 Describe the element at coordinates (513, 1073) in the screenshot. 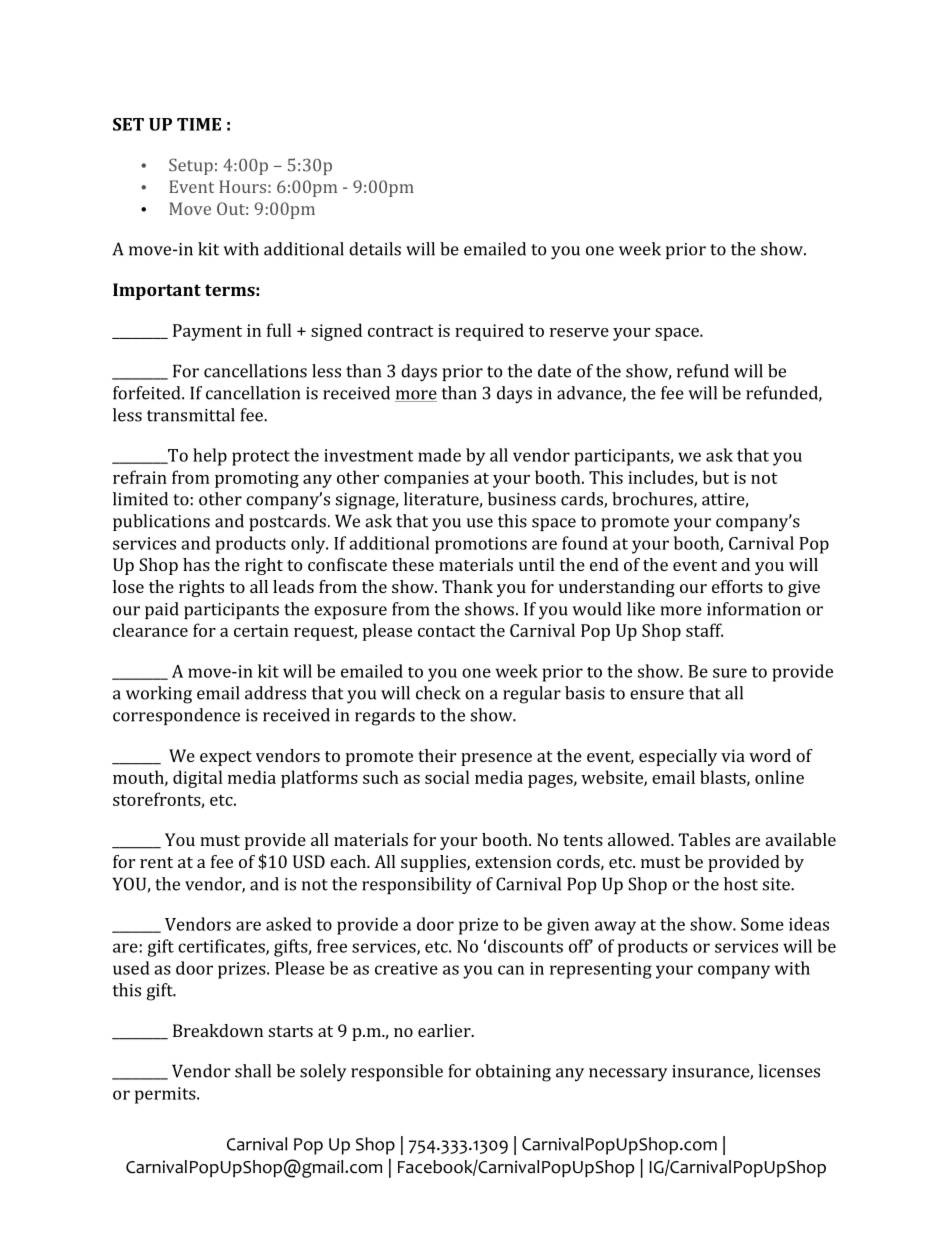

I see `obtaining` at that location.
